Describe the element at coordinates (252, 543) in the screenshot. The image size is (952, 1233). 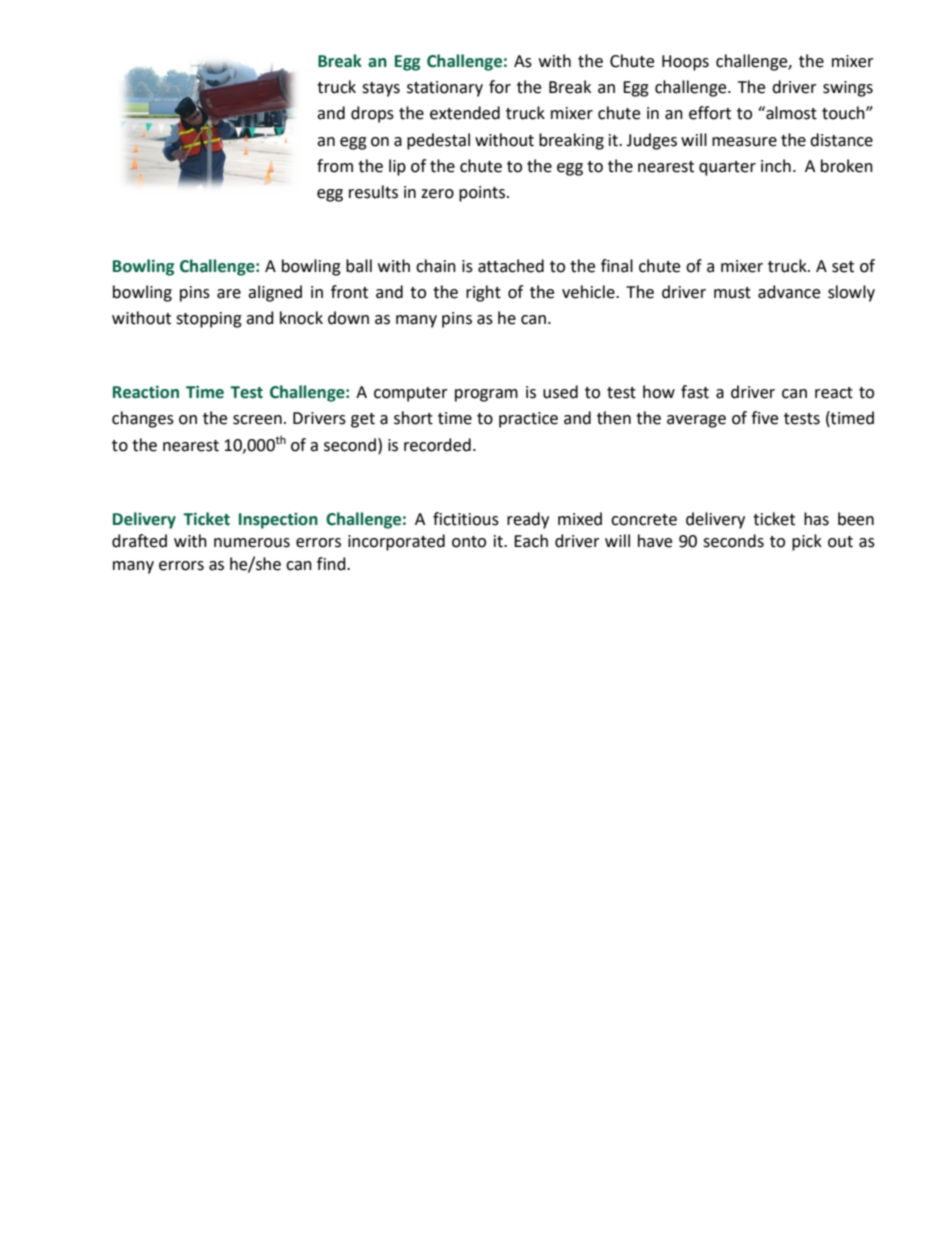
I see `numerous` at that location.
